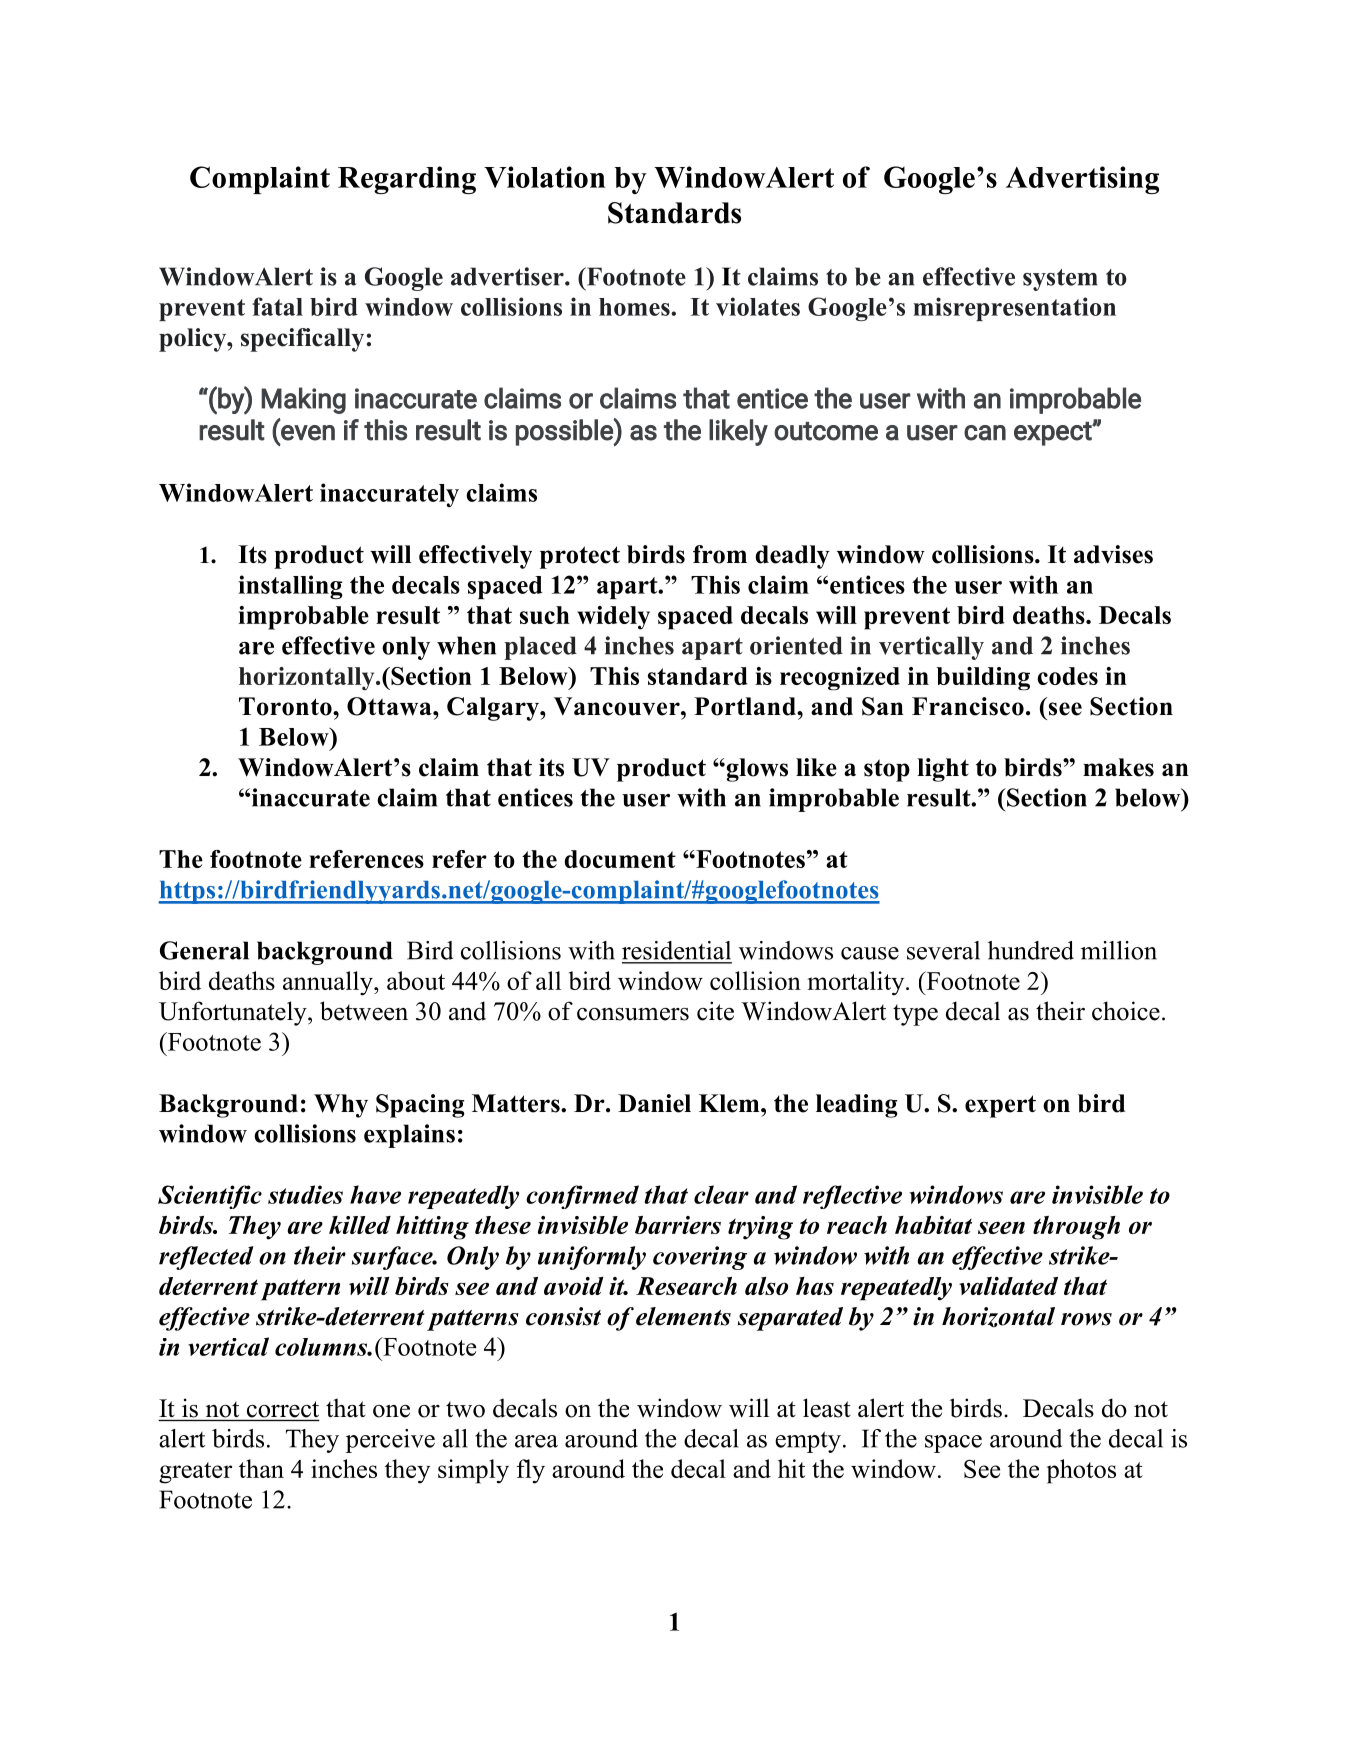 The width and height of the screenshot is (1349, 1746). What do you see at coordinates (915, 1015) in the screenshot?
I see `type` at bounding box center [915, 1015].
